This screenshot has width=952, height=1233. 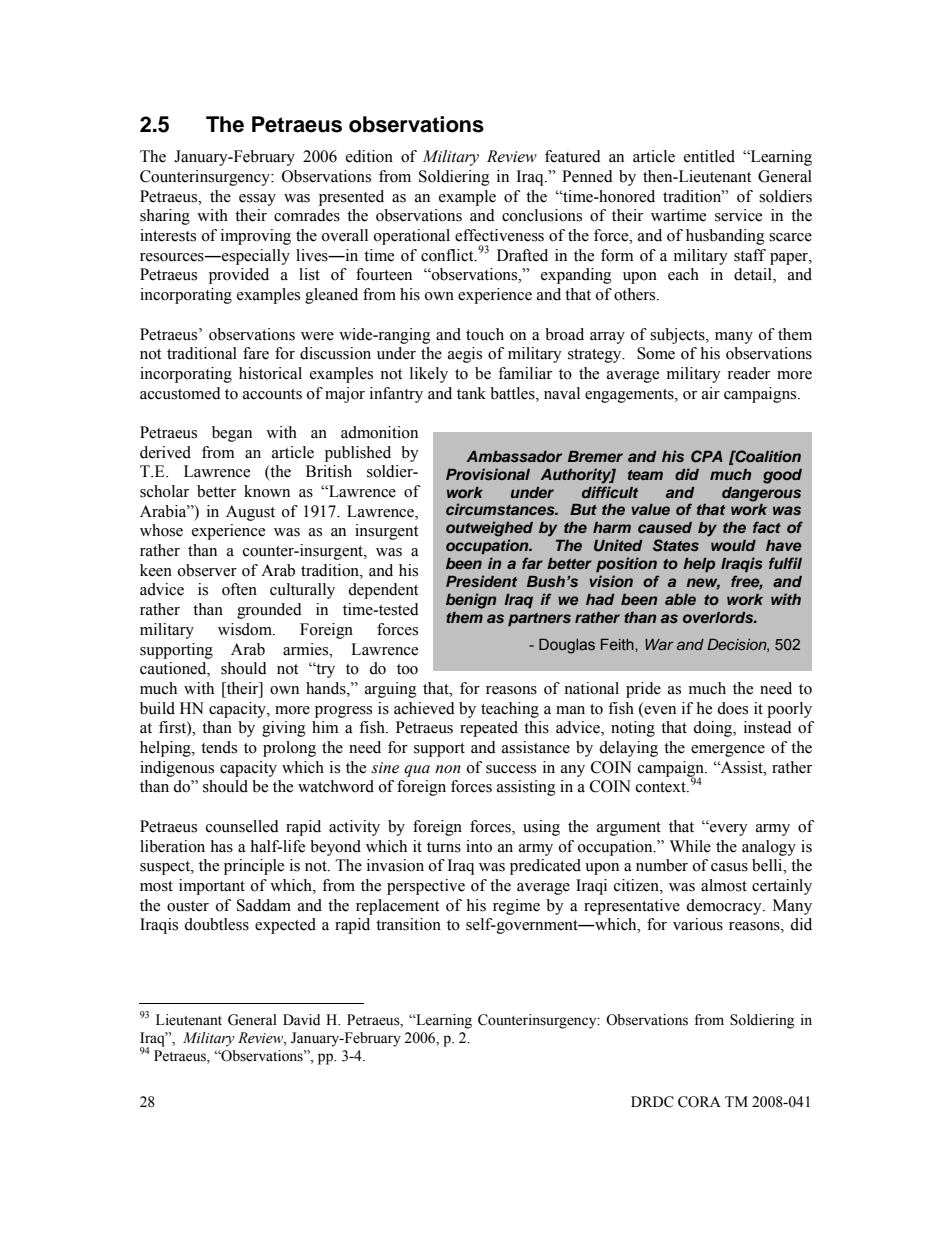 I want to click on able, so click(x=680, y=599).
